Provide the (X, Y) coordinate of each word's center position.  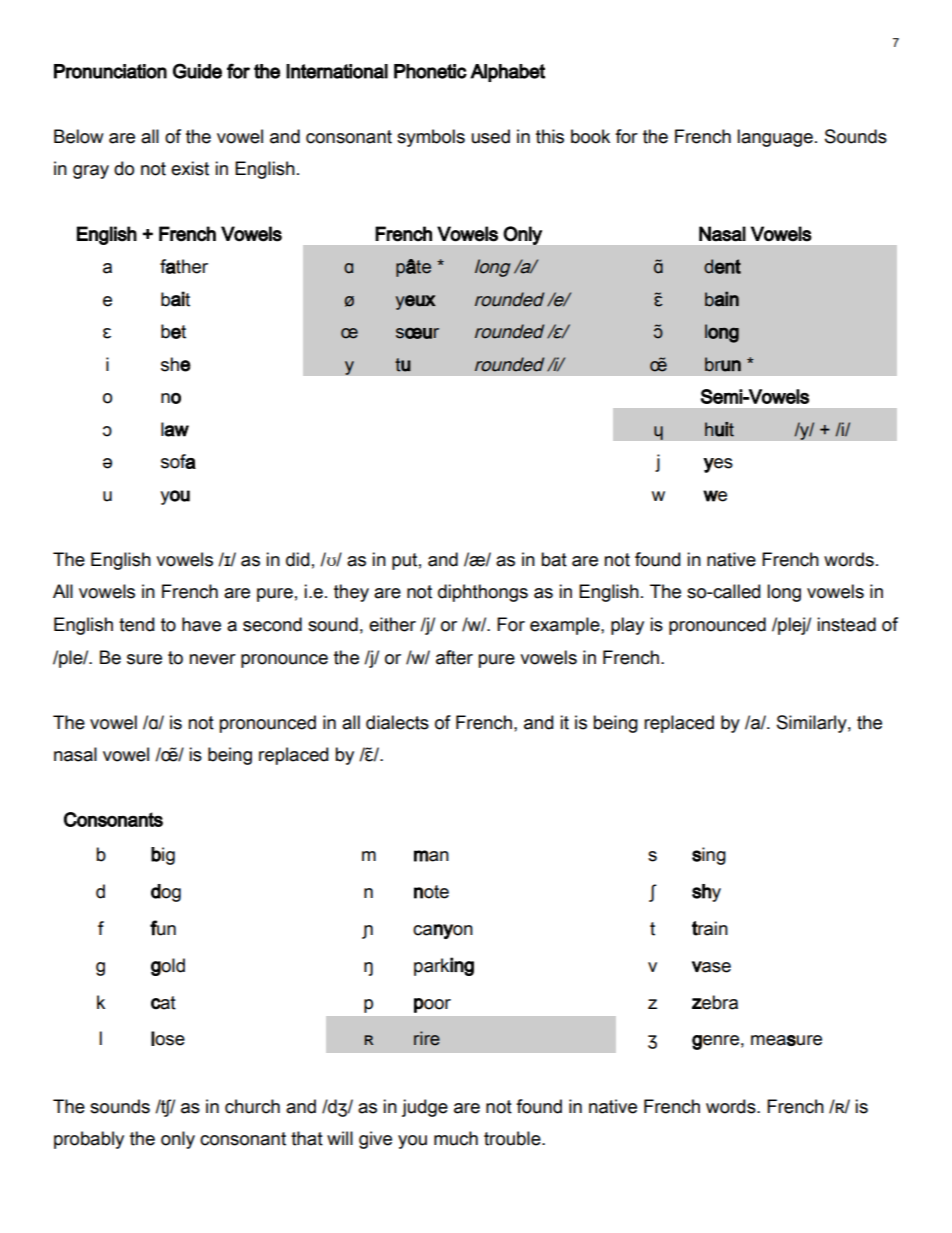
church (252, 1106)
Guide (197, 71)
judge (425, 1108)
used (490, 136)
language (775, 138)
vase (711, 967)
